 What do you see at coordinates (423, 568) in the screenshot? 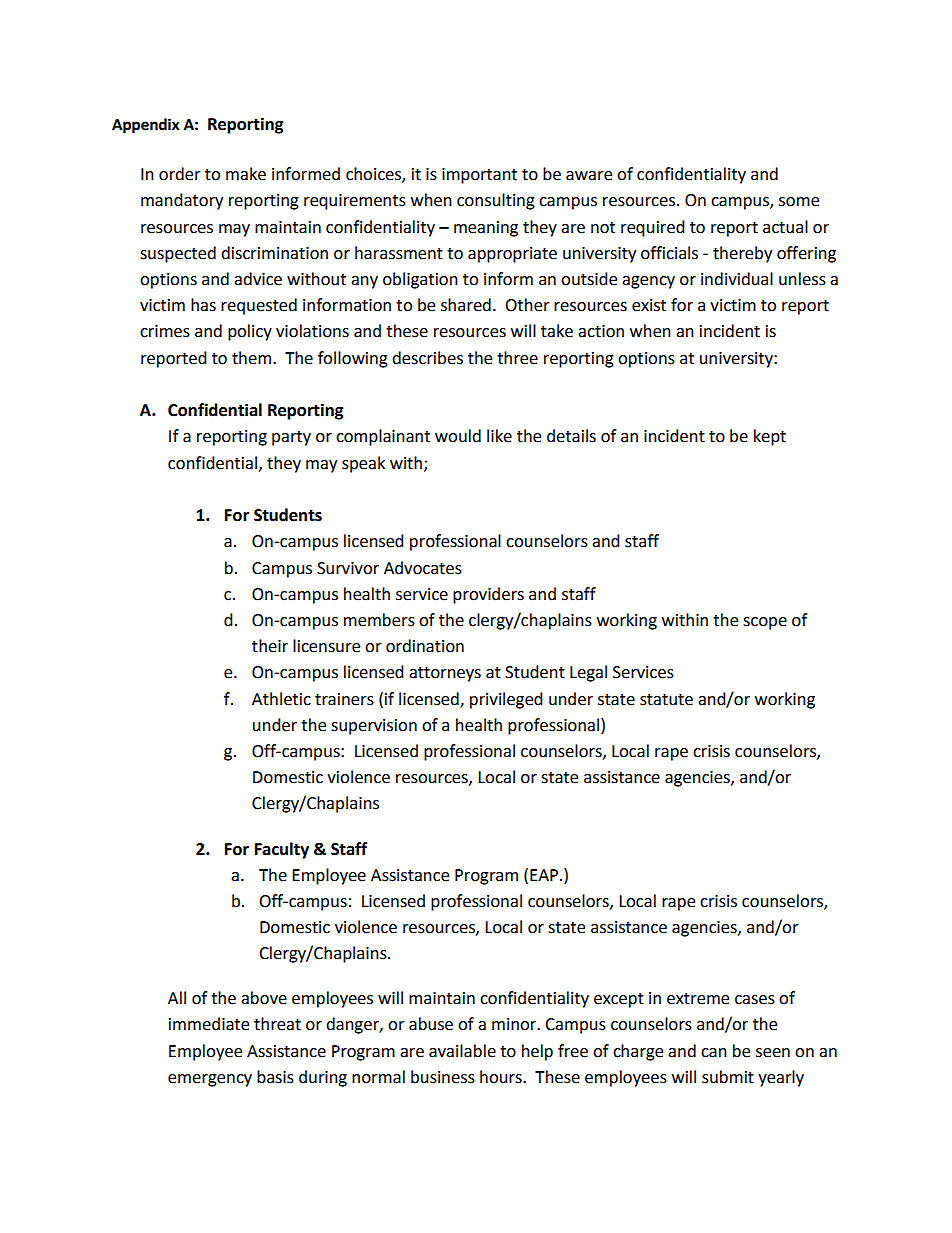
I see `Advocates` at bounding box center [423, 568].
